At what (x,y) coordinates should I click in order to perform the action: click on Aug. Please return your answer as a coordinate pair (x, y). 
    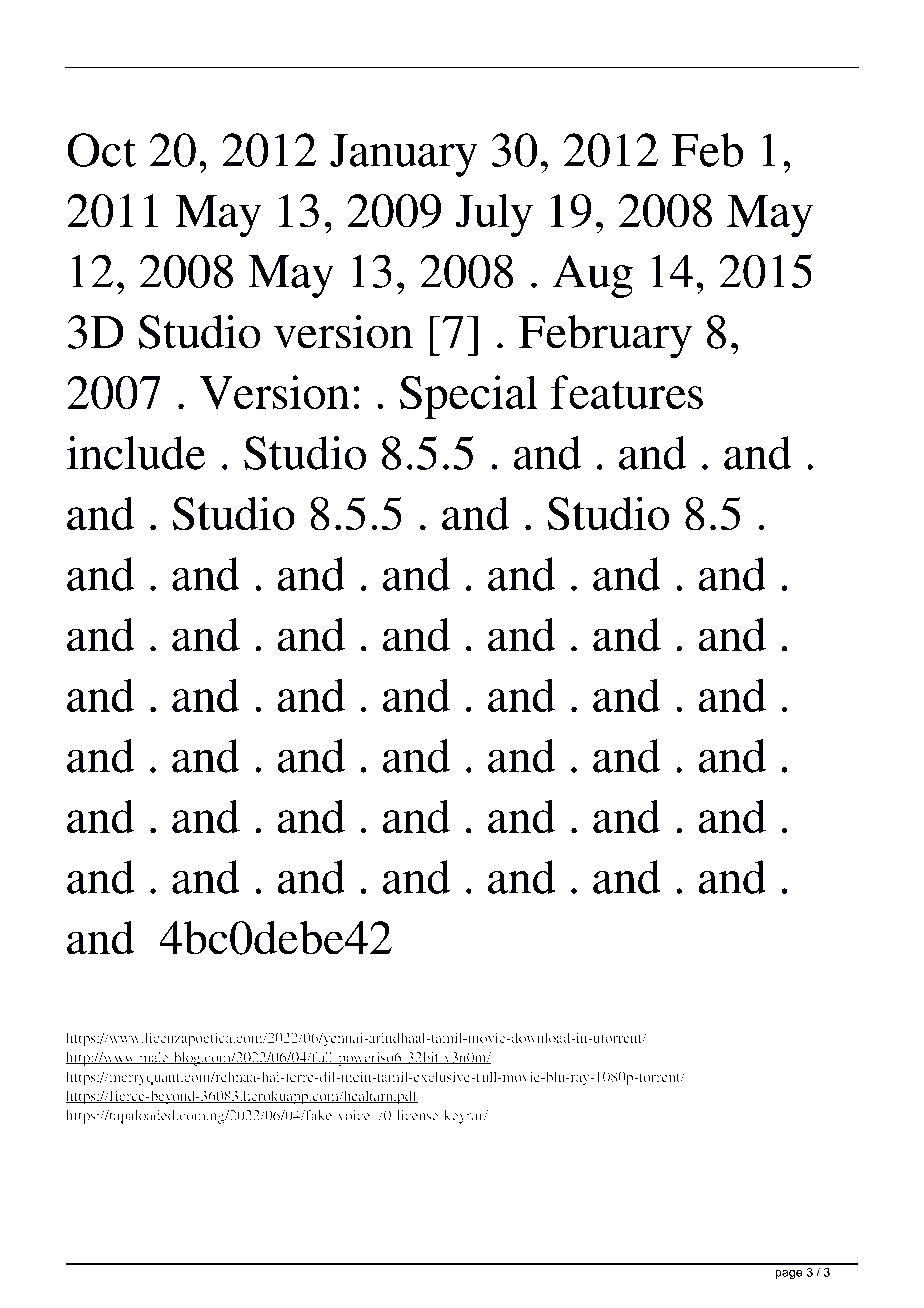
    Looking at the image, I should click on (593, 276).
